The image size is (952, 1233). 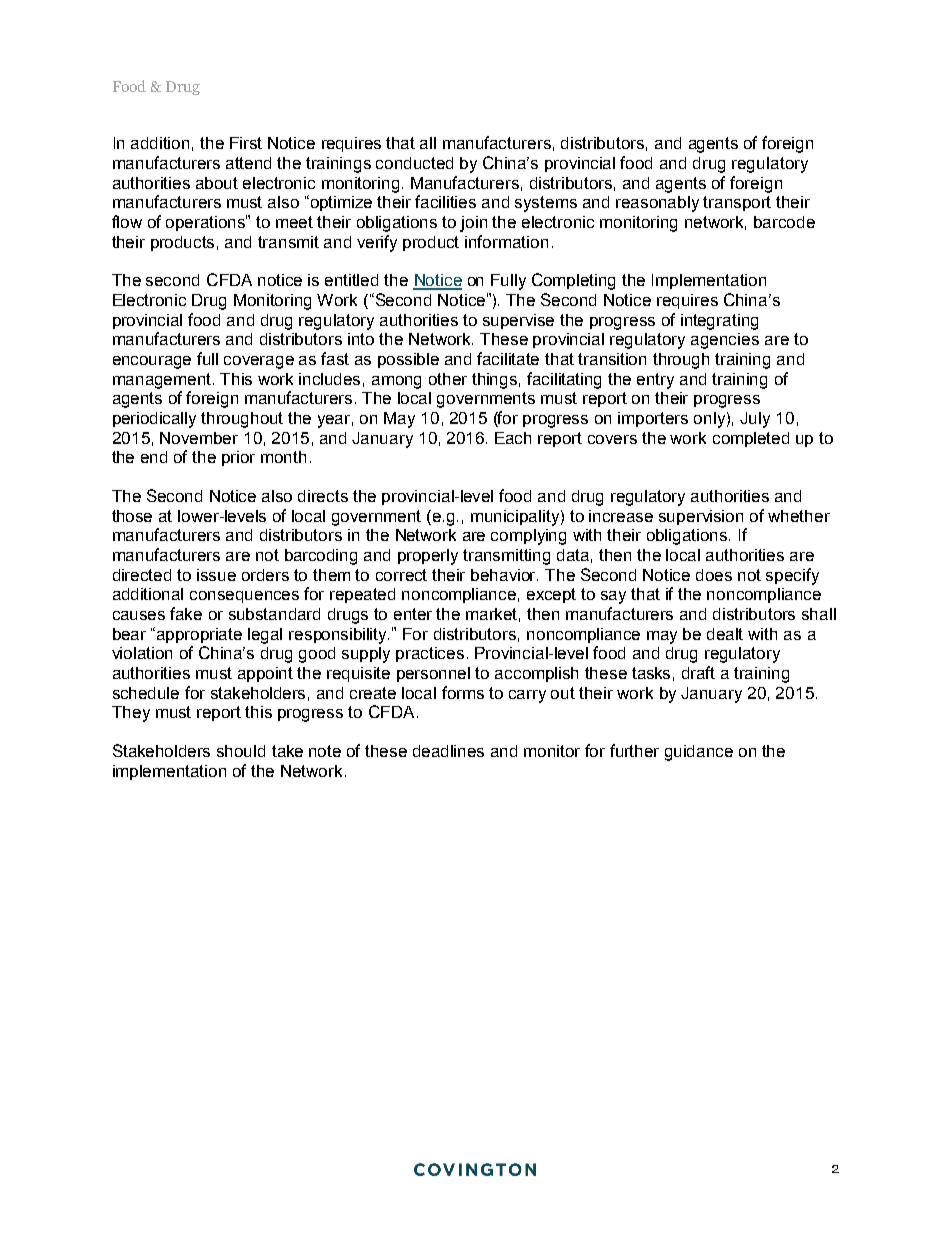 What do you see at coordinates (241, 751) in the page?
I see `should` at bounding box center [241, 751].
